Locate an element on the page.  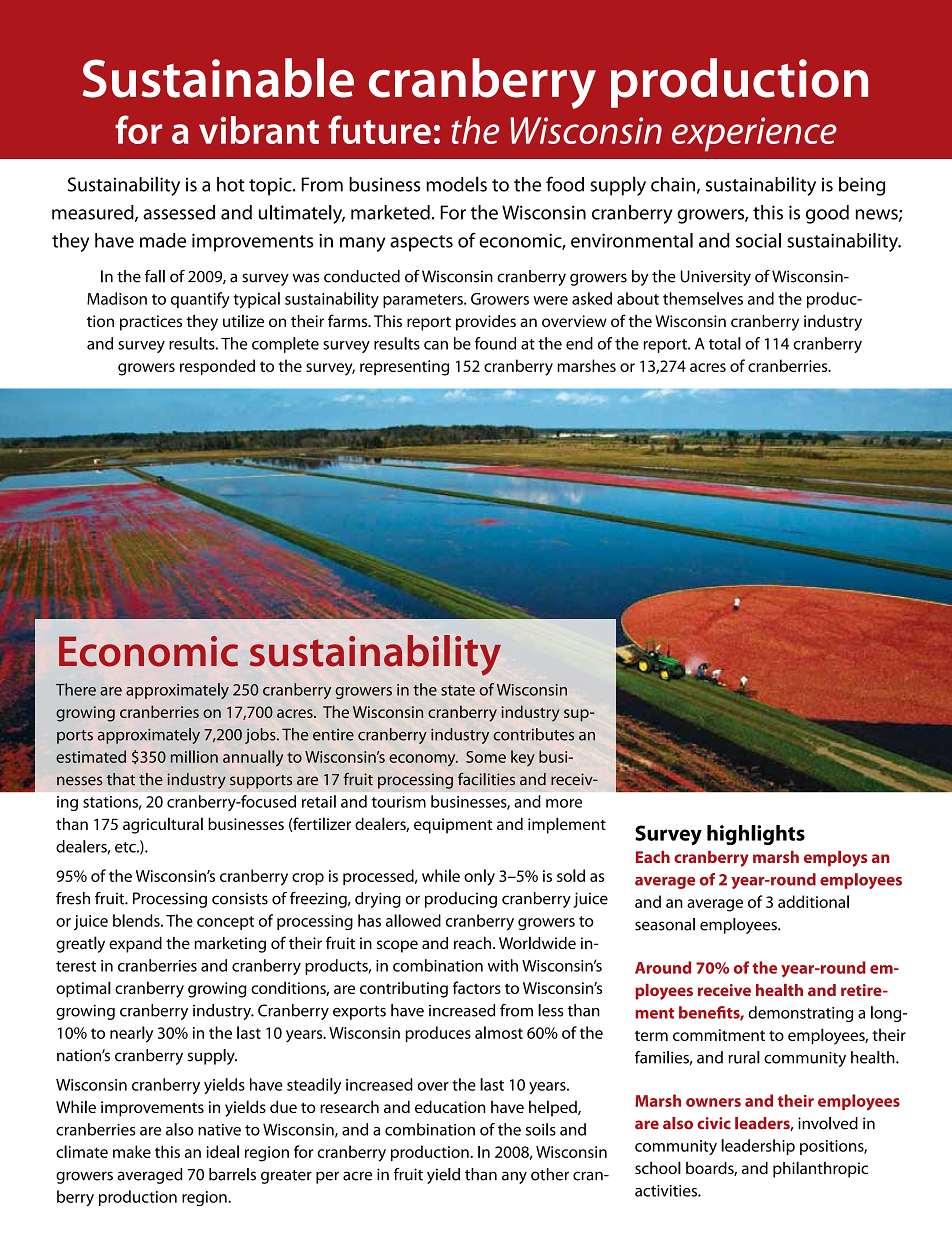
highlights is located at coordinates (756, 835).
